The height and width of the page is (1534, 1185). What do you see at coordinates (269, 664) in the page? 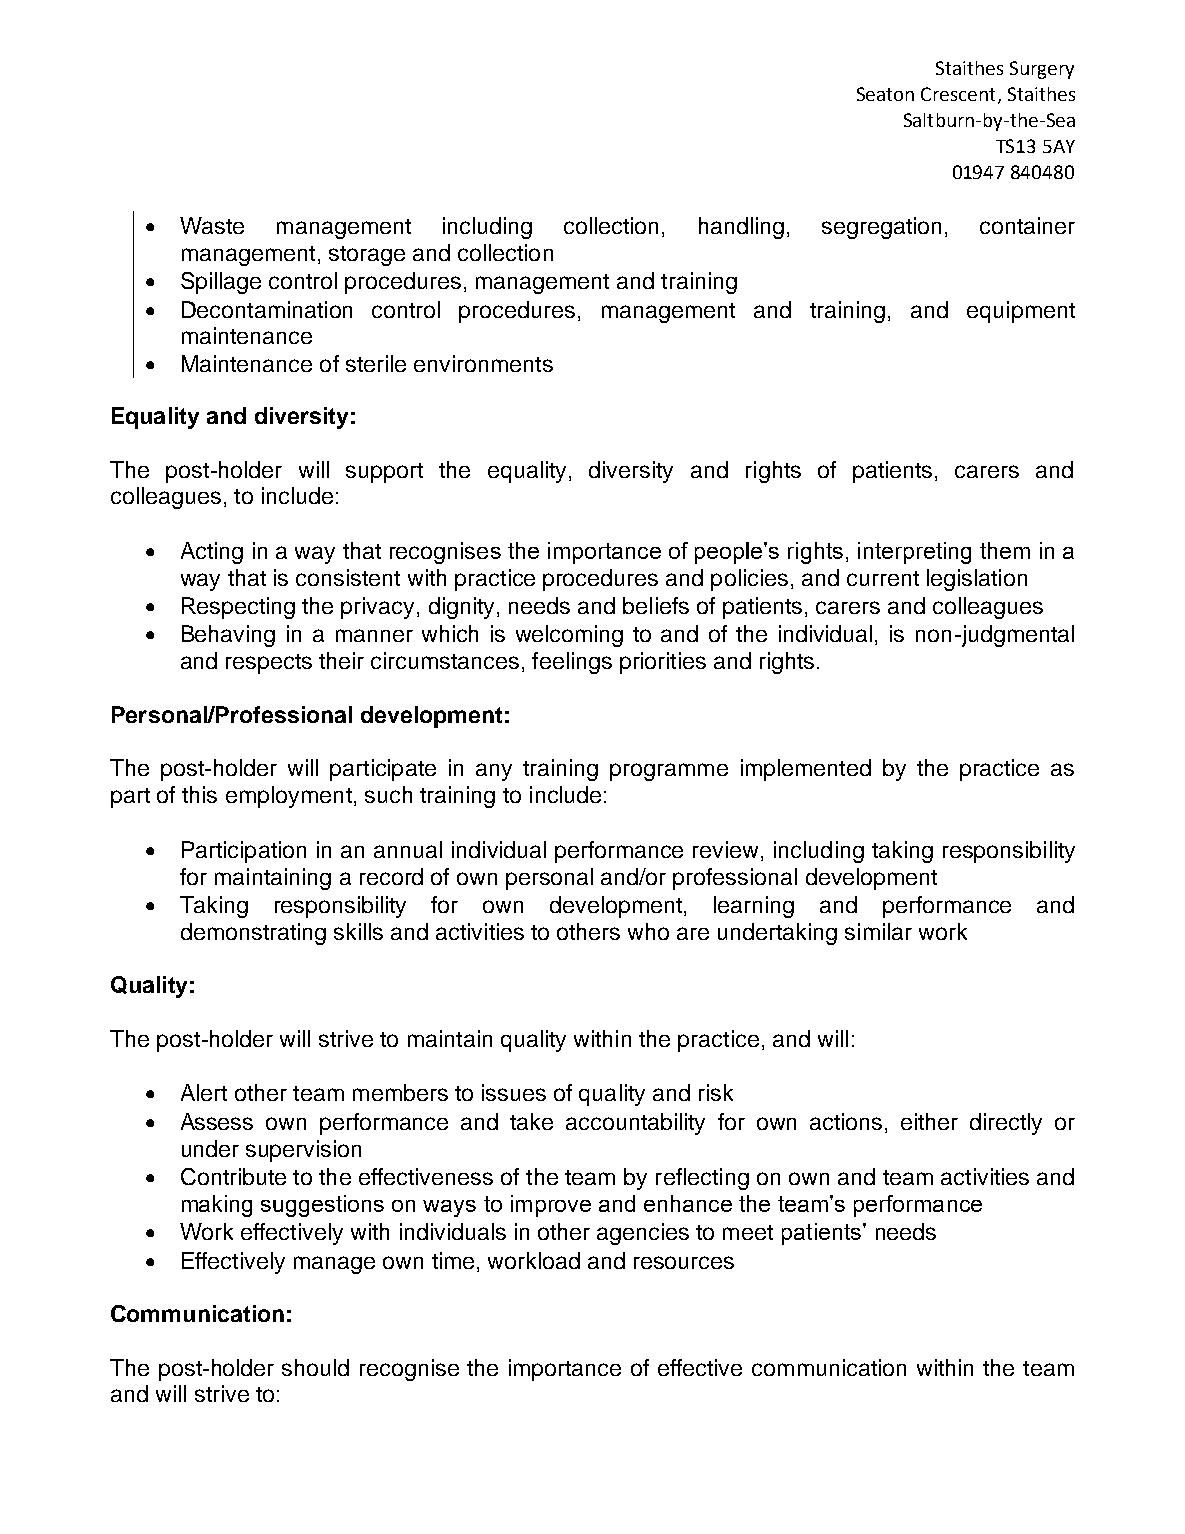
I see `respects` at bounding box center [269, 664].
